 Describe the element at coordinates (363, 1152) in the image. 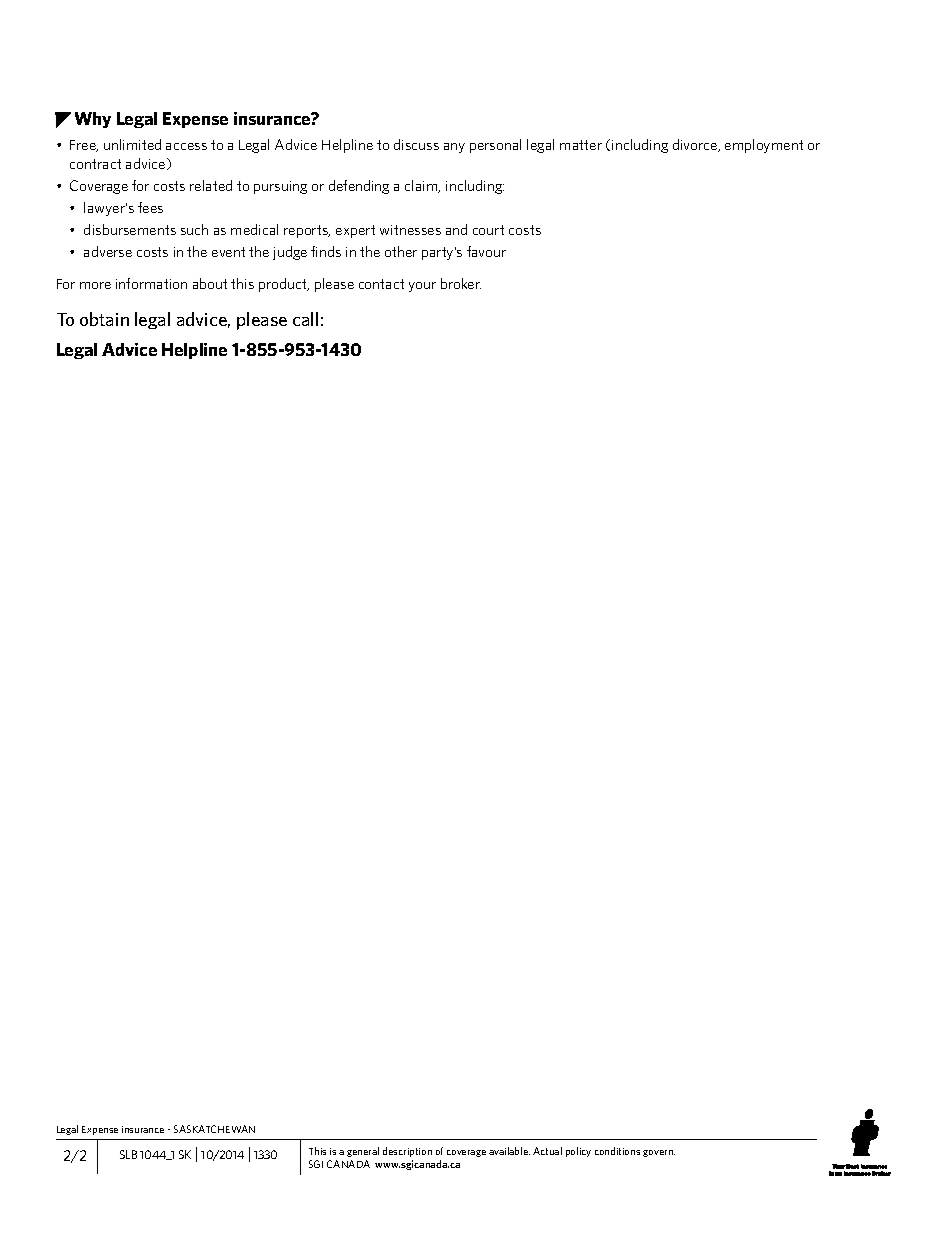

I see `general` at that location.
